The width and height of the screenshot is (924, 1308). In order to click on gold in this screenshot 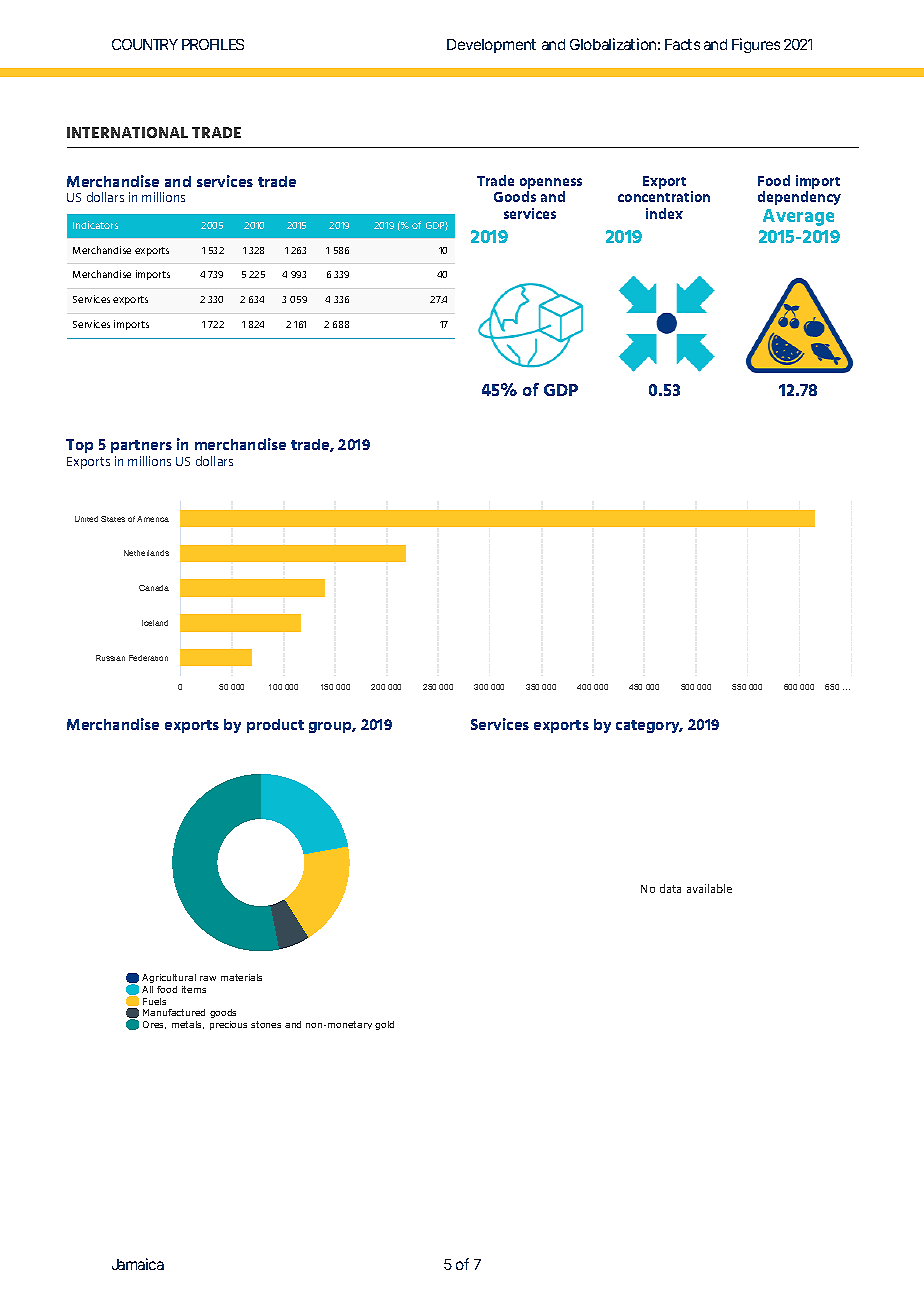, I will do `click(384, 1025)`.
